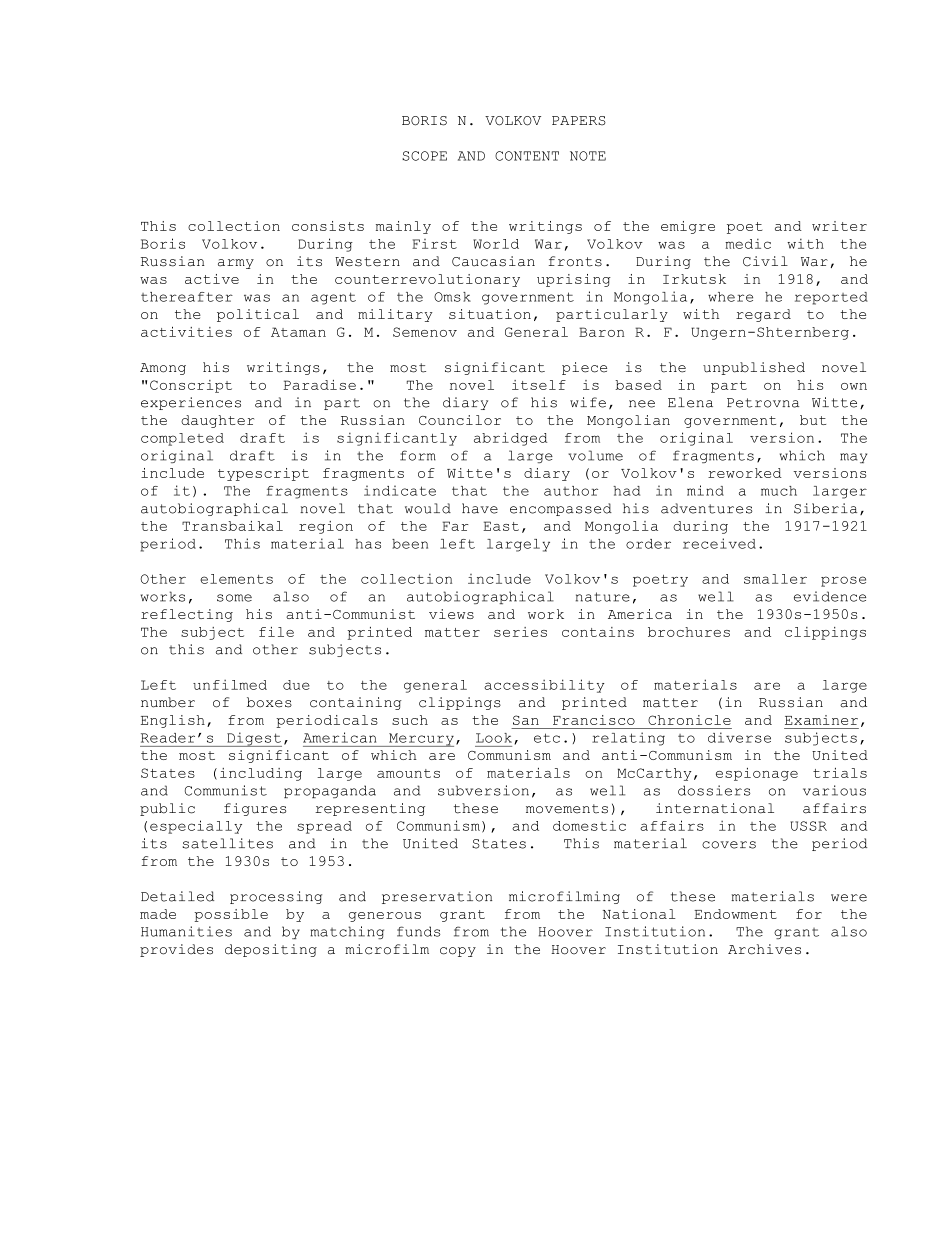 This document has height=1233, width=952. I want to click on consists, so click(328, 226).
